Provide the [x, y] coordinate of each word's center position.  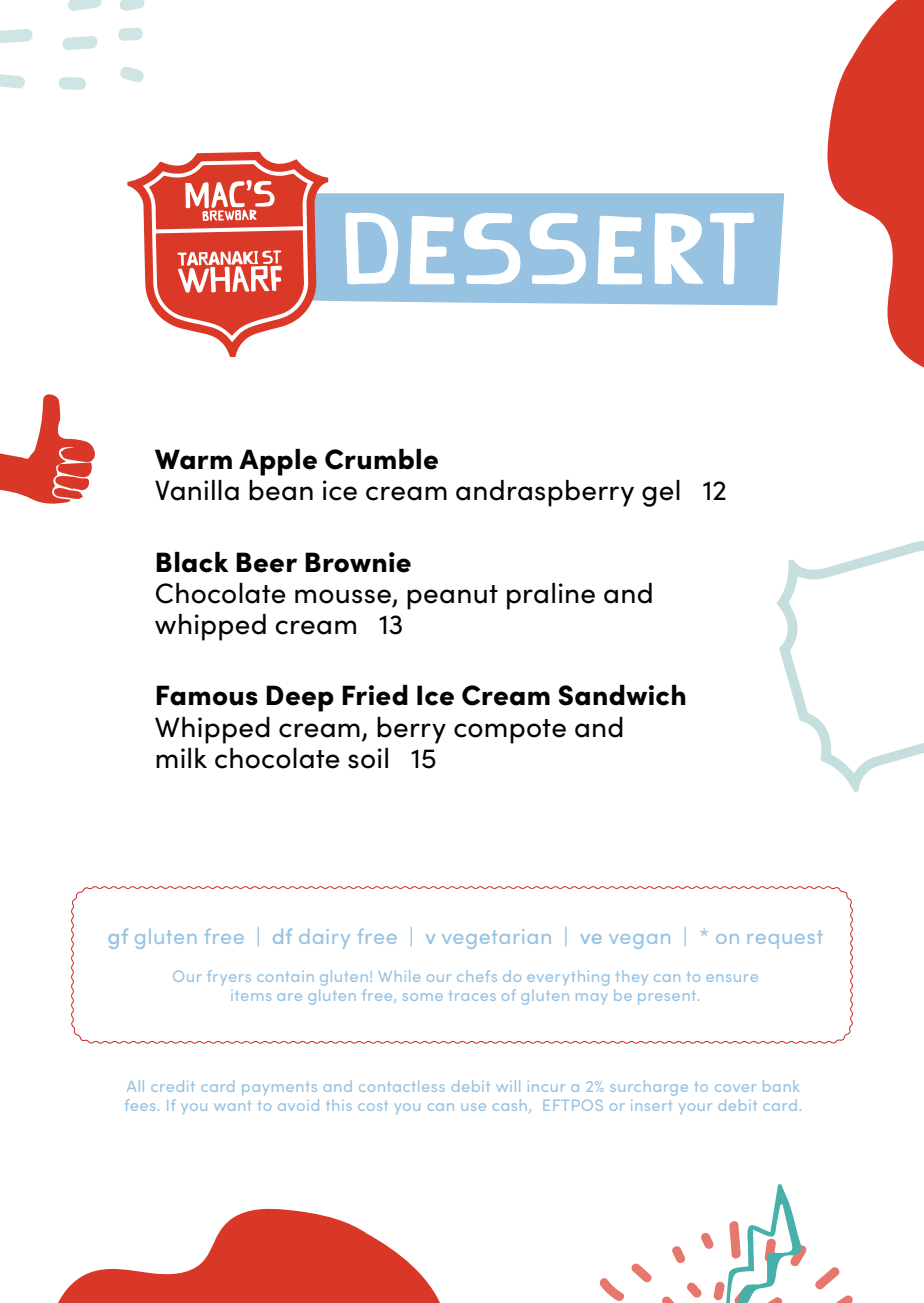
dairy [324, 939]
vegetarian [496, 939]
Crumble [381, 459]
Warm [193, 459]
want [232, 1106]
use [473, 1107]
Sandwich [622, 695]
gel [661, 493]
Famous [207, 695]
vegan [639, 941]
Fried [375, 695]
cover [735, 1088]
